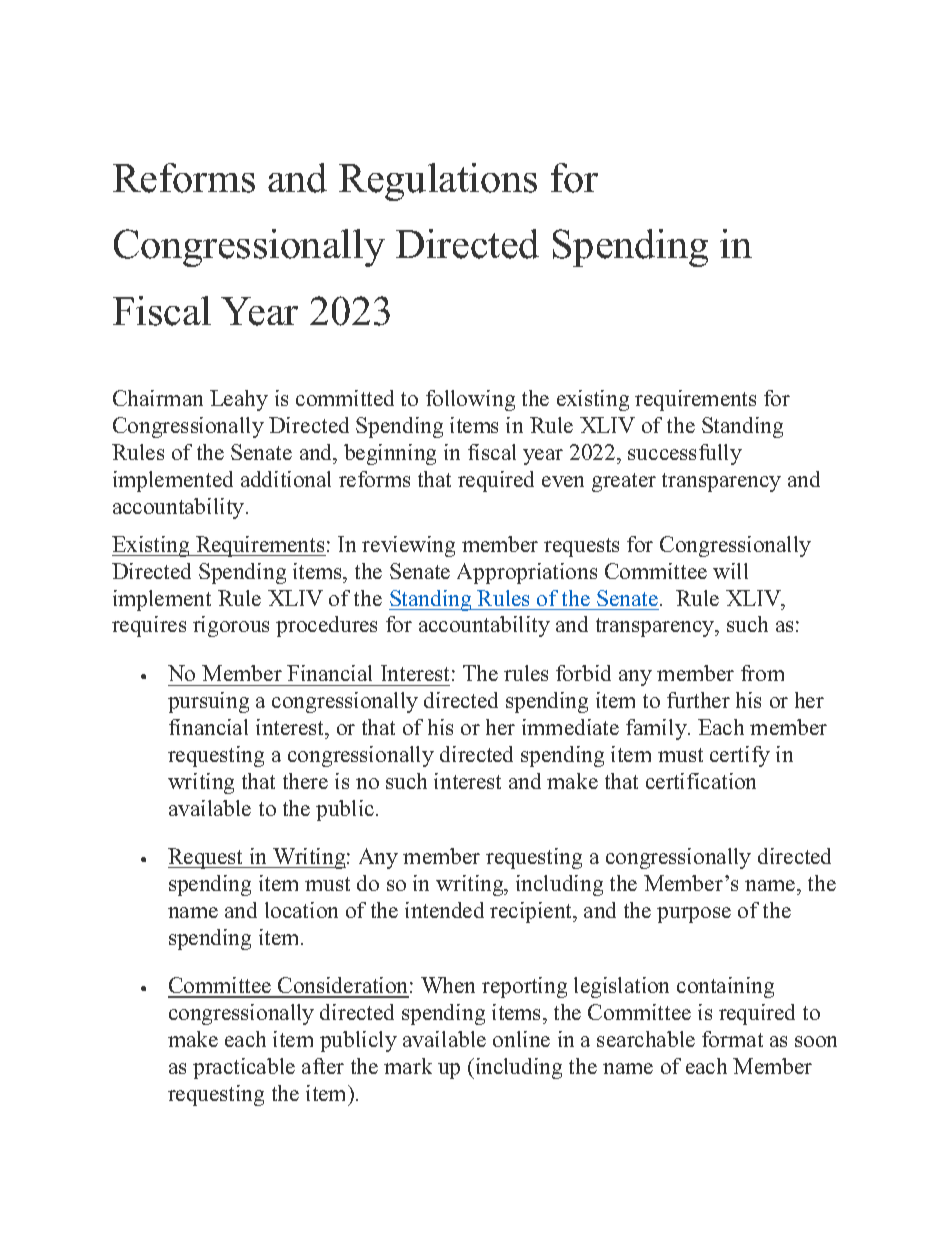 The height and width of the page is (1233, 952). I want to click on there, so click(305, 781).
